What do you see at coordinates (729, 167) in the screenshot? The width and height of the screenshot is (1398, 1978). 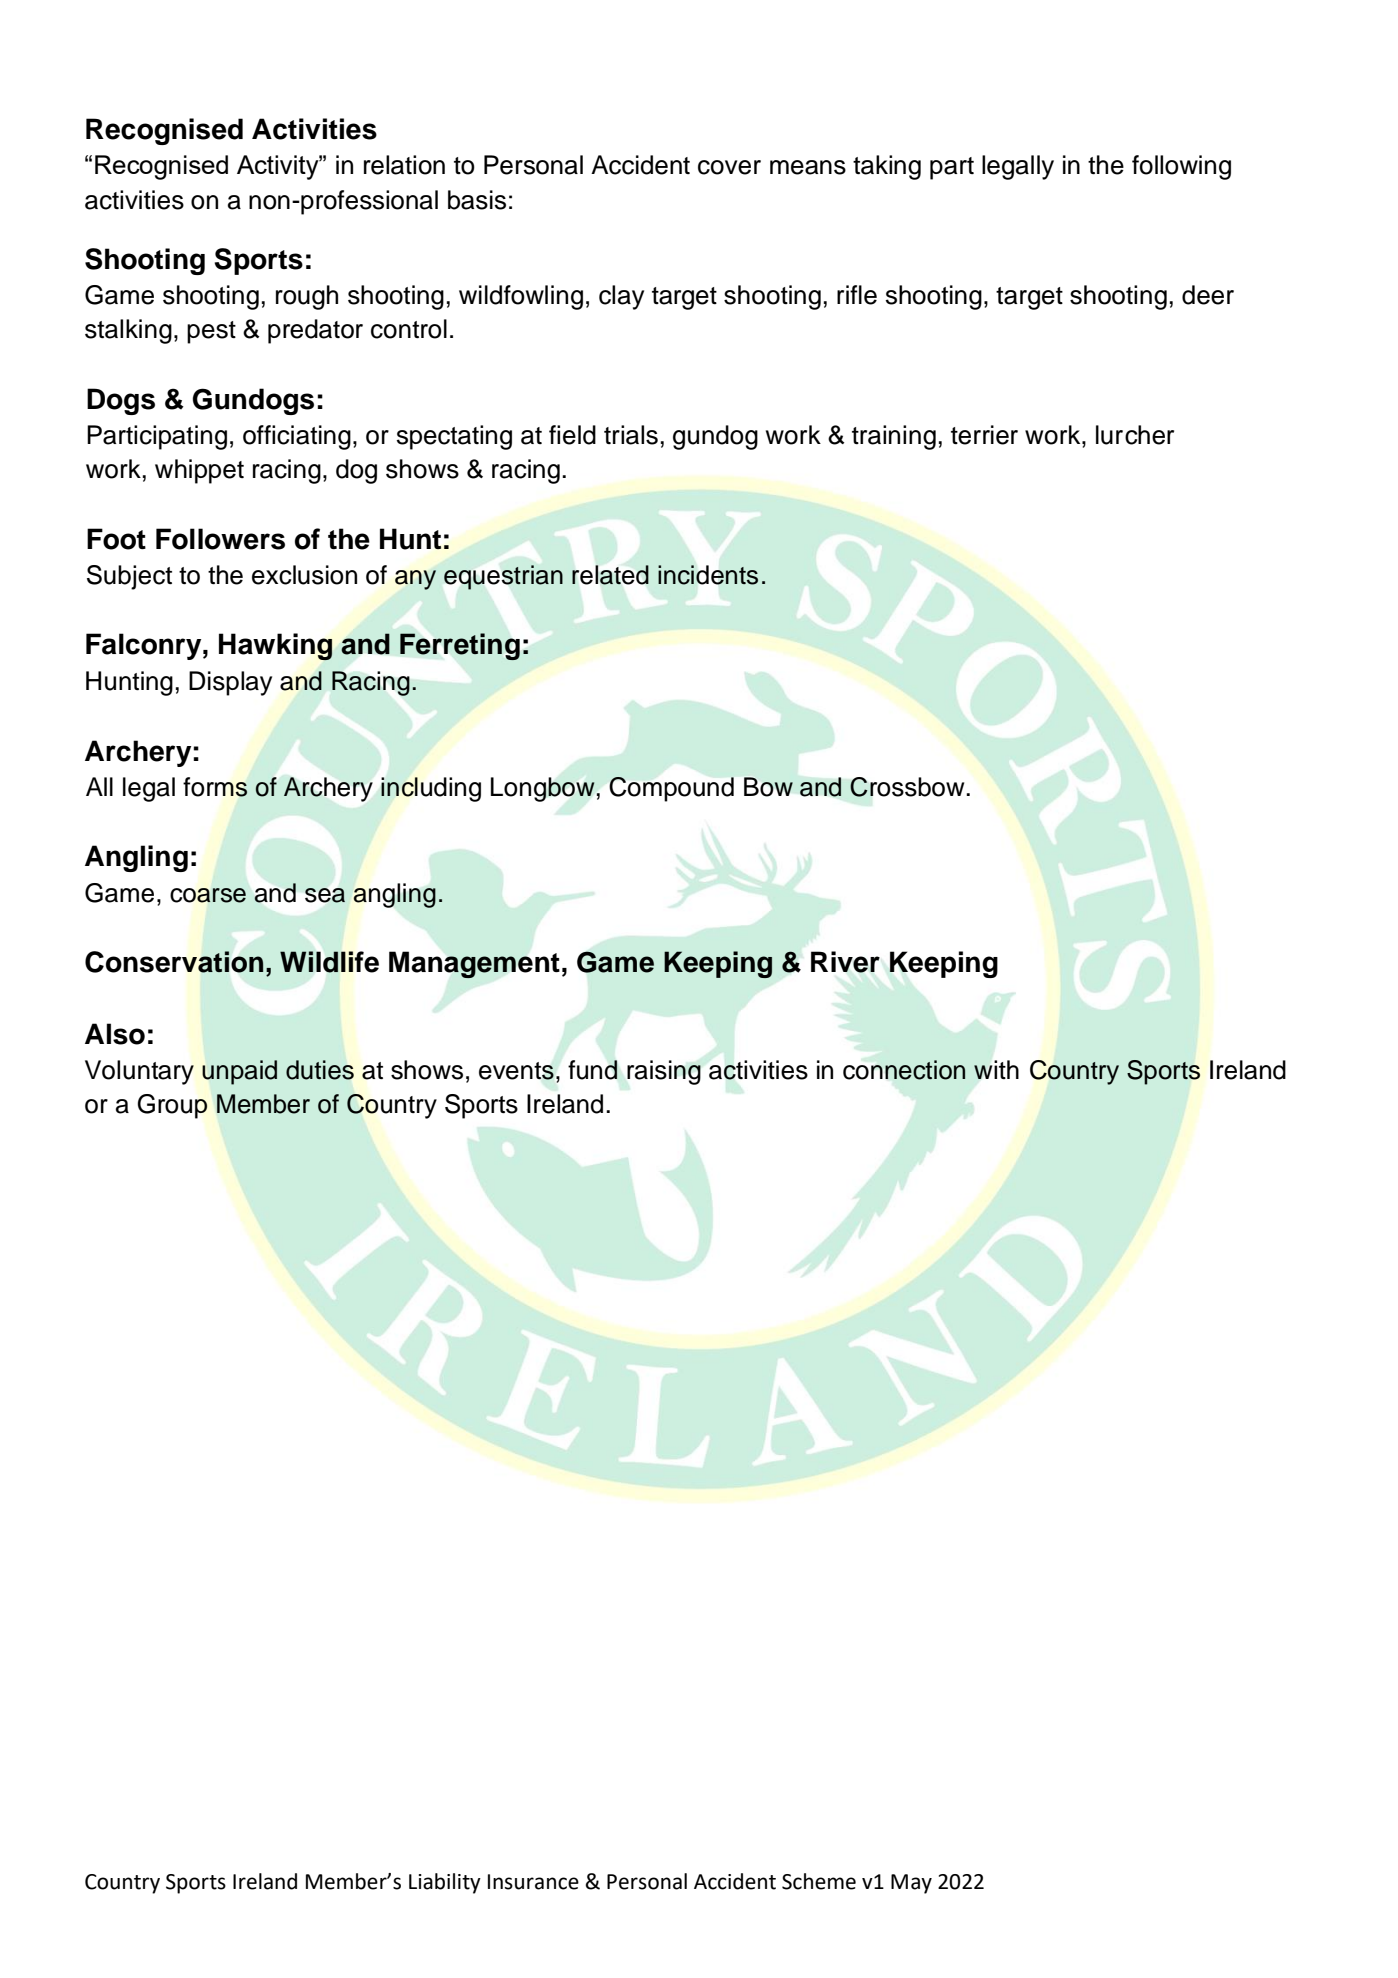 I see `cover` at bounding box center [729, 167].
